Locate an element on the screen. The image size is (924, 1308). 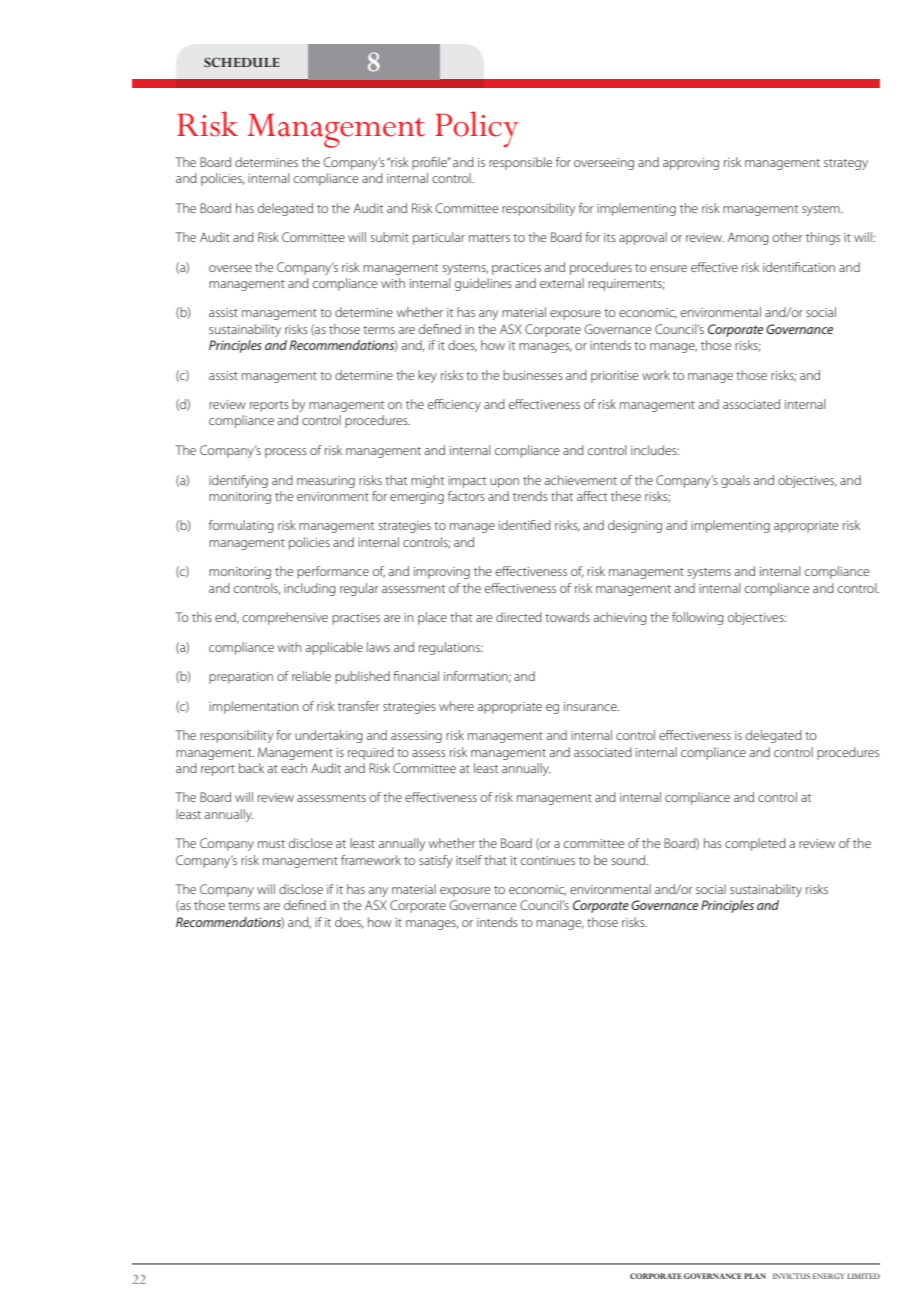
strategy is located at coordinates (846, 164).
